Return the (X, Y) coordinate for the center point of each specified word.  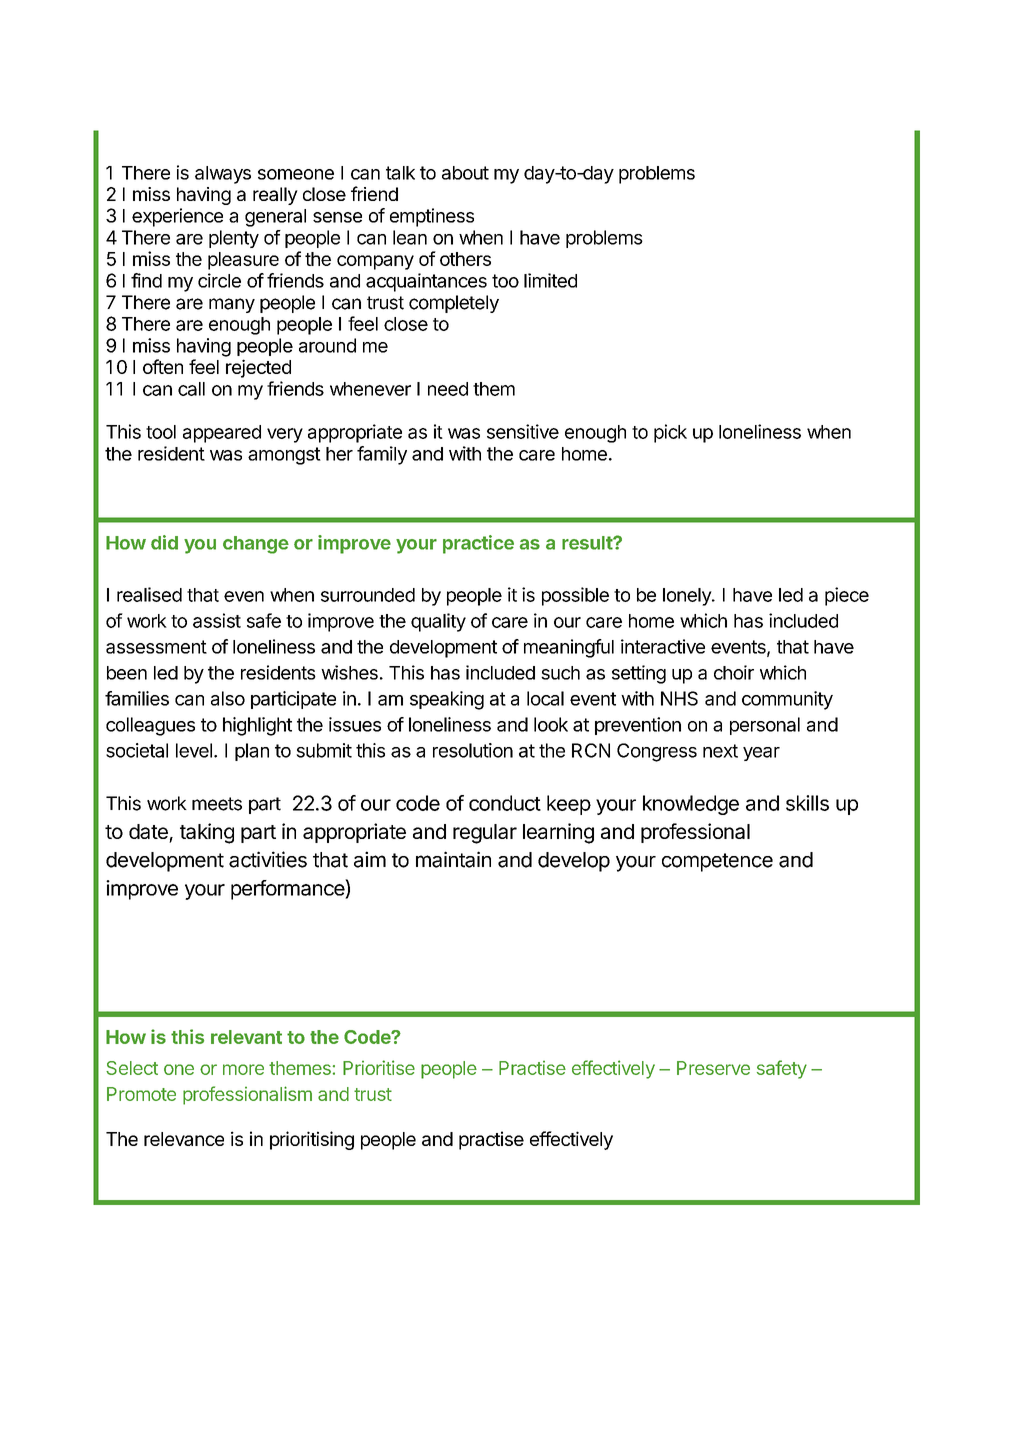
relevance (184, 1139)
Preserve (713, 1068)
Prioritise (379, 1067)
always (223, 175)
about (465, 173)
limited (550, 280)
